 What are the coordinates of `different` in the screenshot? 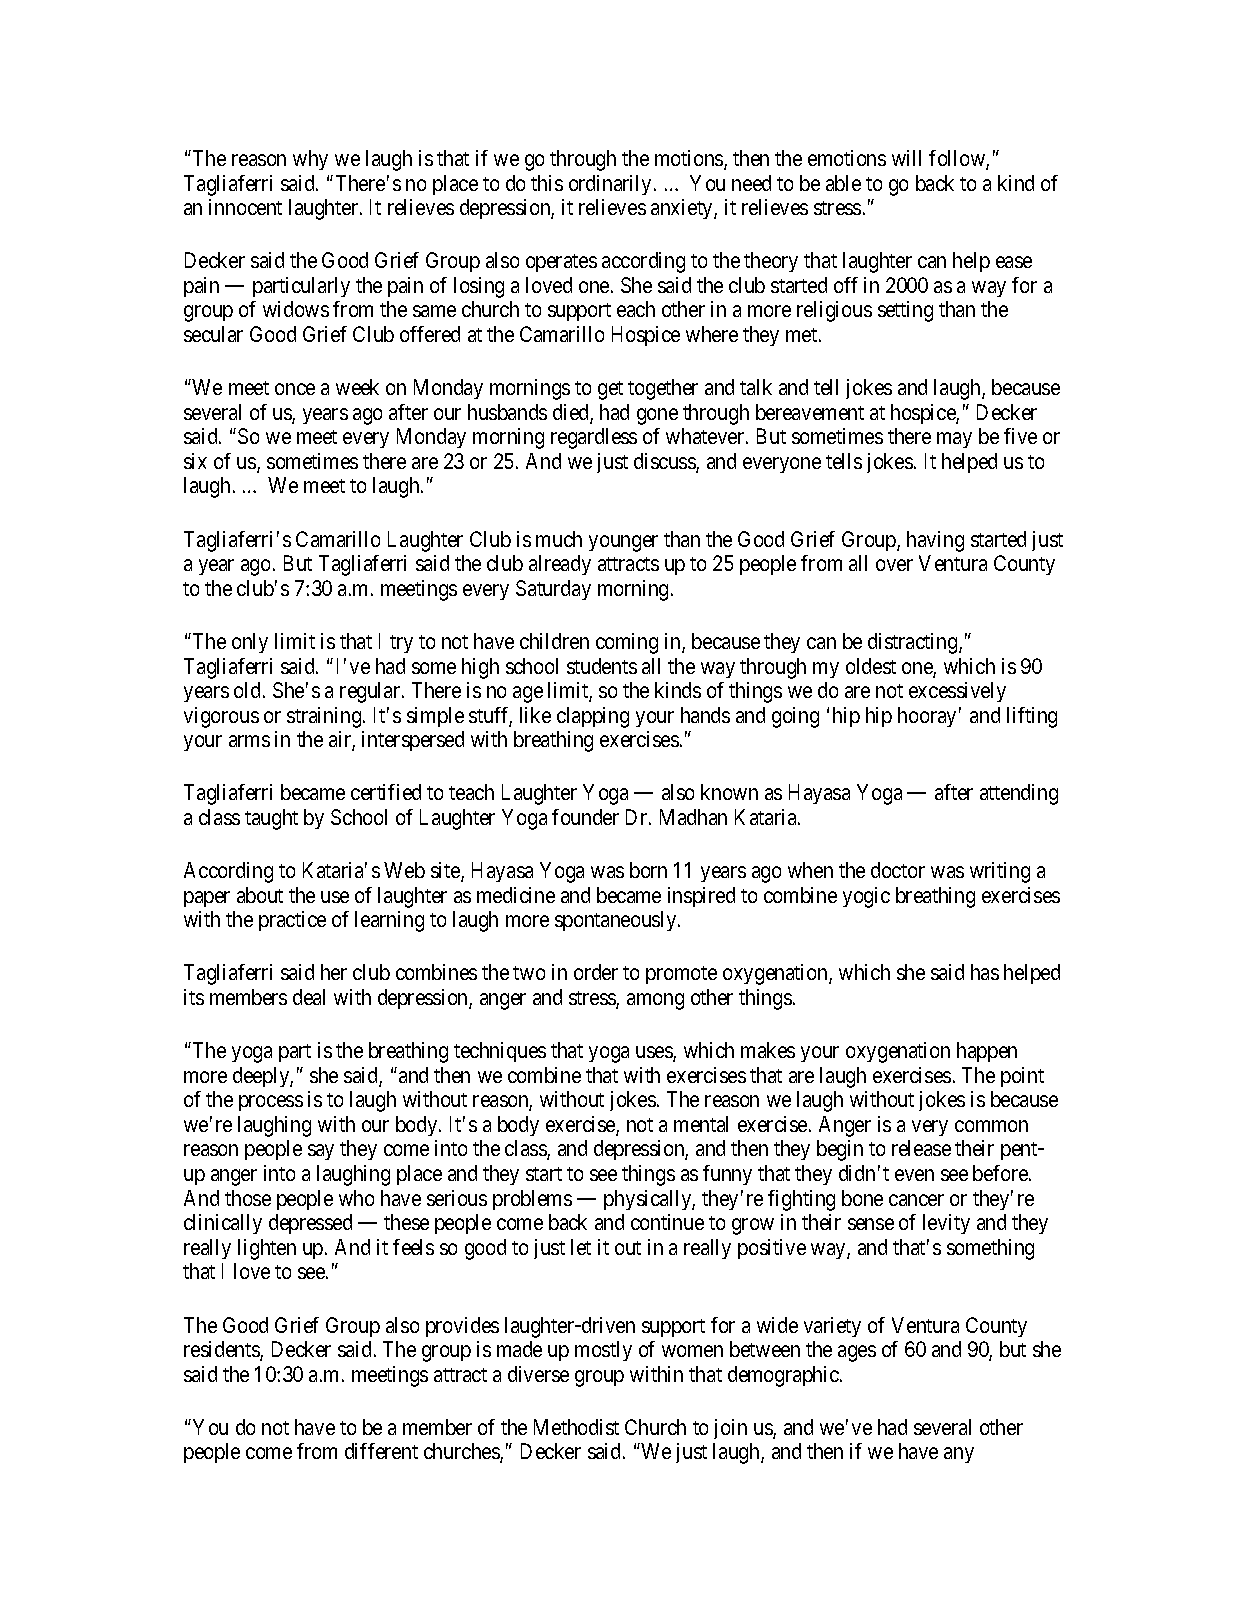 It's located at (381, 1451).
